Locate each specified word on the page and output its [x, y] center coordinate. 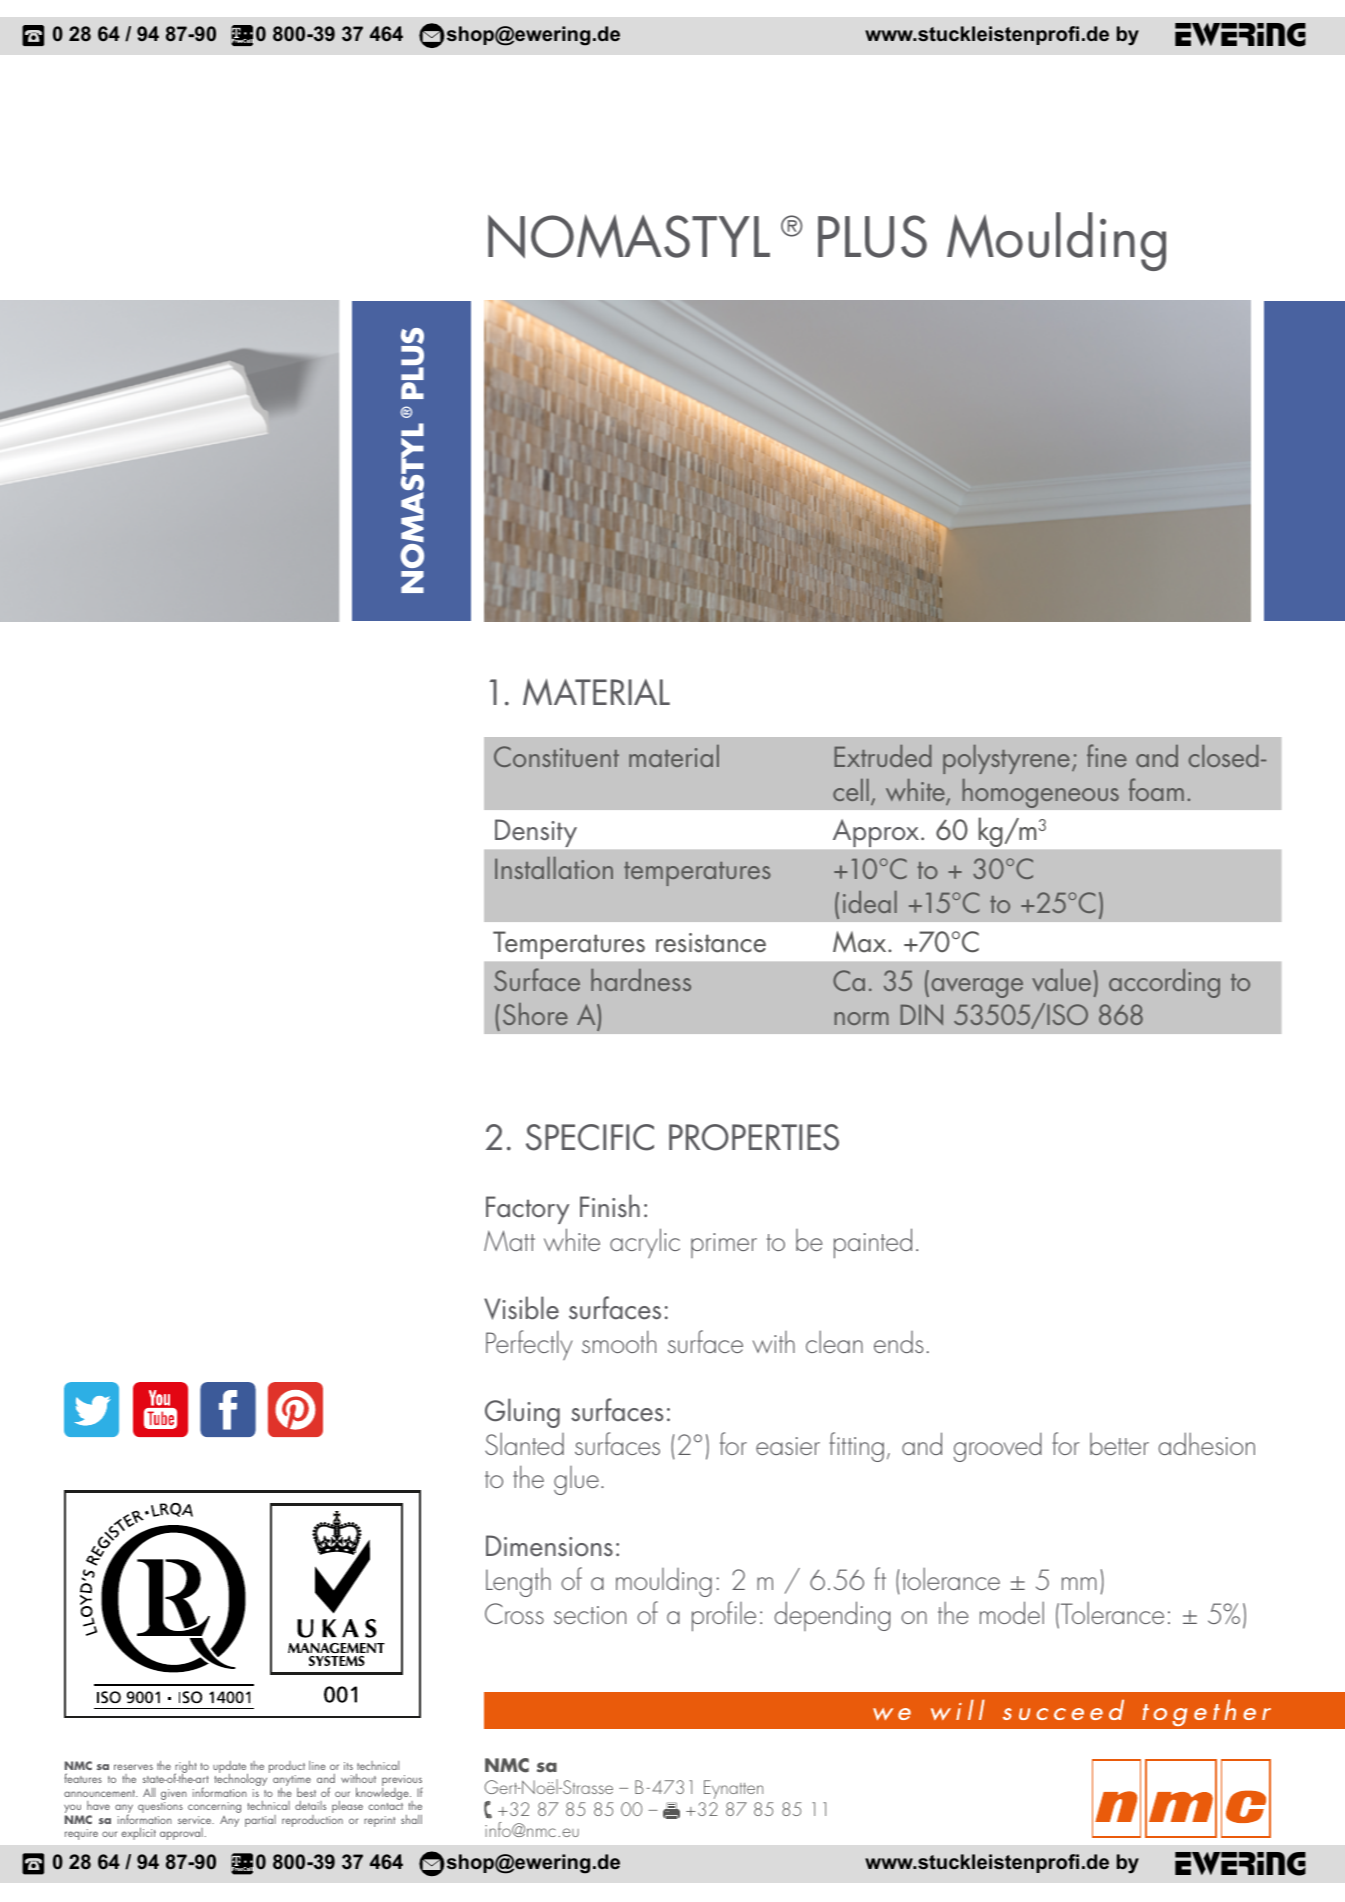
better [1119, 1444]
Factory [527, 1210]
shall [411, 1819]
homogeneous [1040, 793]
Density [536, 833]
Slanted [524, 1443]
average [977, 988]
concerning [214, 1807]
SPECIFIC [590, 1137]
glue [576, 1480]
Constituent [556, 756]
